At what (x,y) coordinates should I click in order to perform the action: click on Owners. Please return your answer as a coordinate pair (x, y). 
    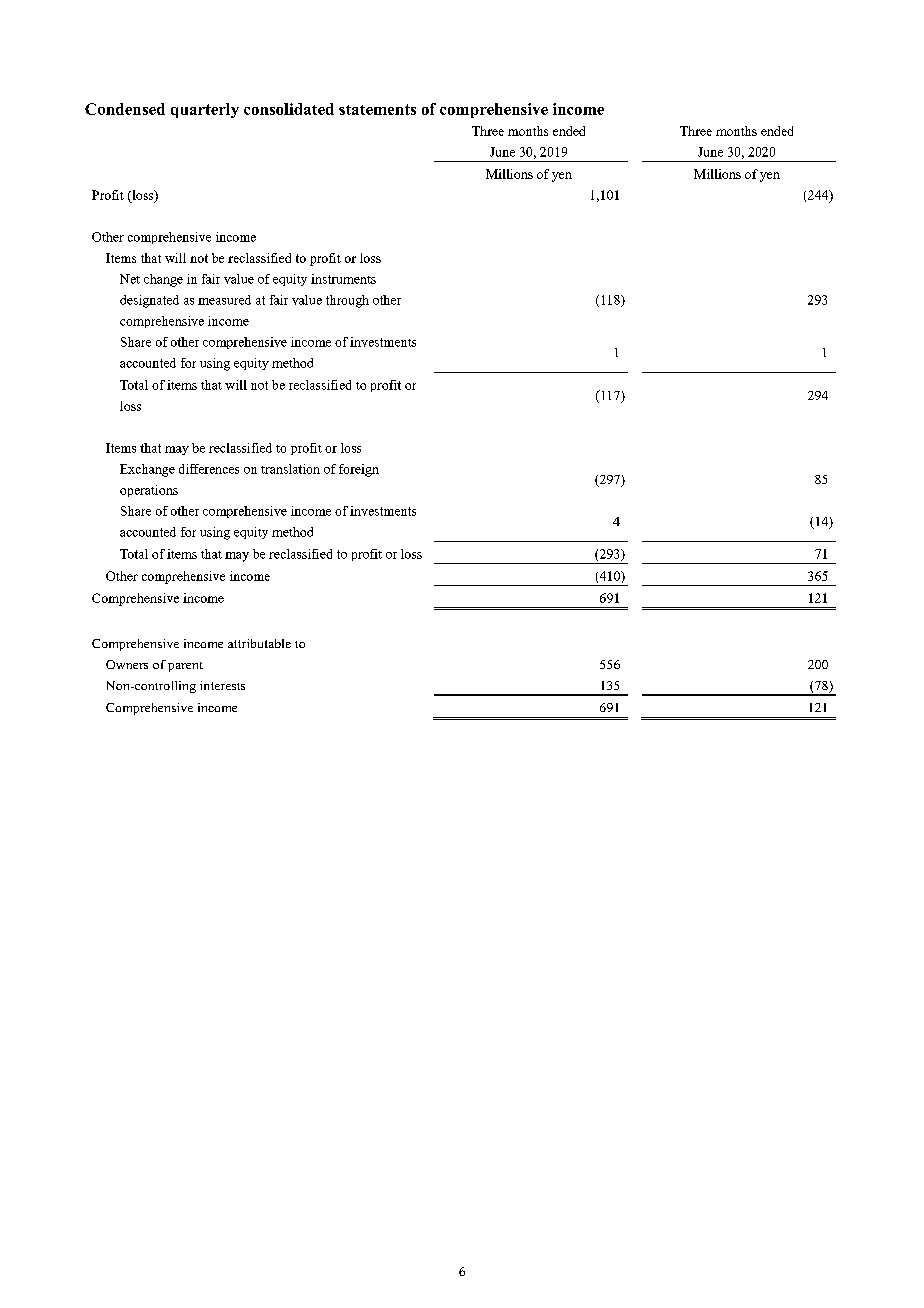
    Looking at the image, I should click on (127, 664).
